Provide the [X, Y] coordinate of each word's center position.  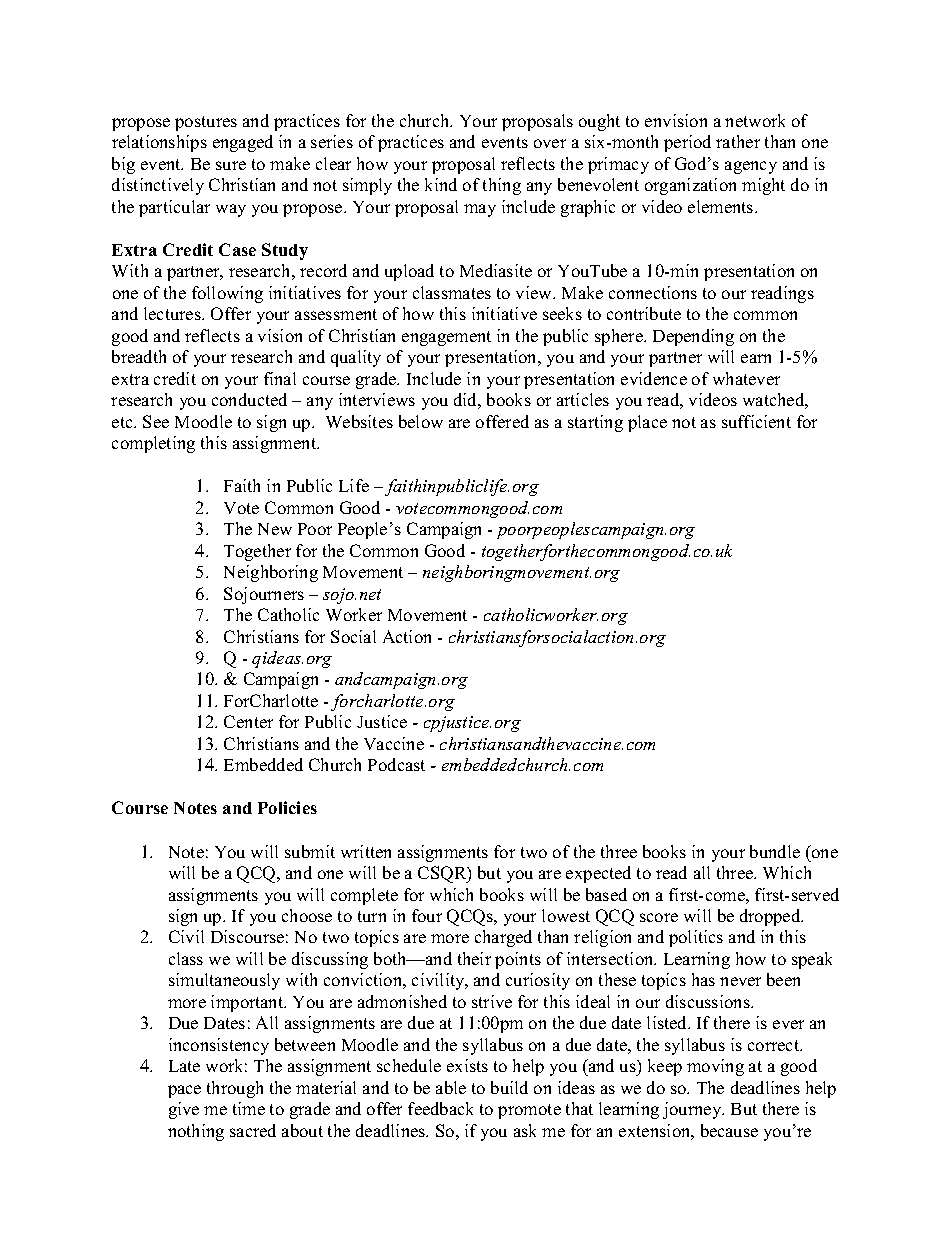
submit [310, 851]
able [451, 1087]
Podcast [396, 764]
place [647, 423]
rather [738, 141]
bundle [775, 851]
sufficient [756, 421]
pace [184, 1091]
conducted [249, 399]
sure [231, 165]
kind [441, 184]
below [421, 421]
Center [248, 721]
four [427, 915]
